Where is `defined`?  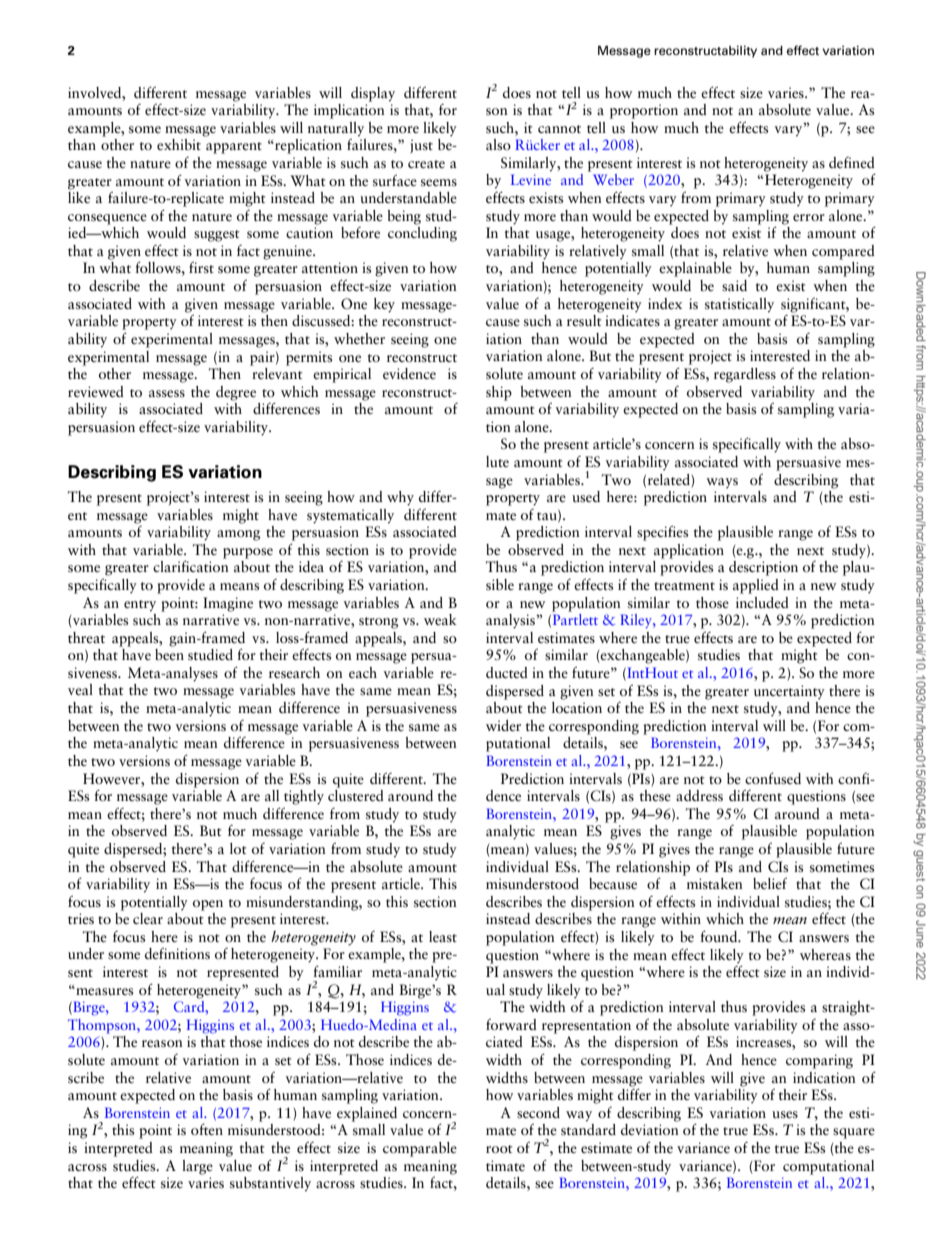
defined is located at coordinates (852, 162).
